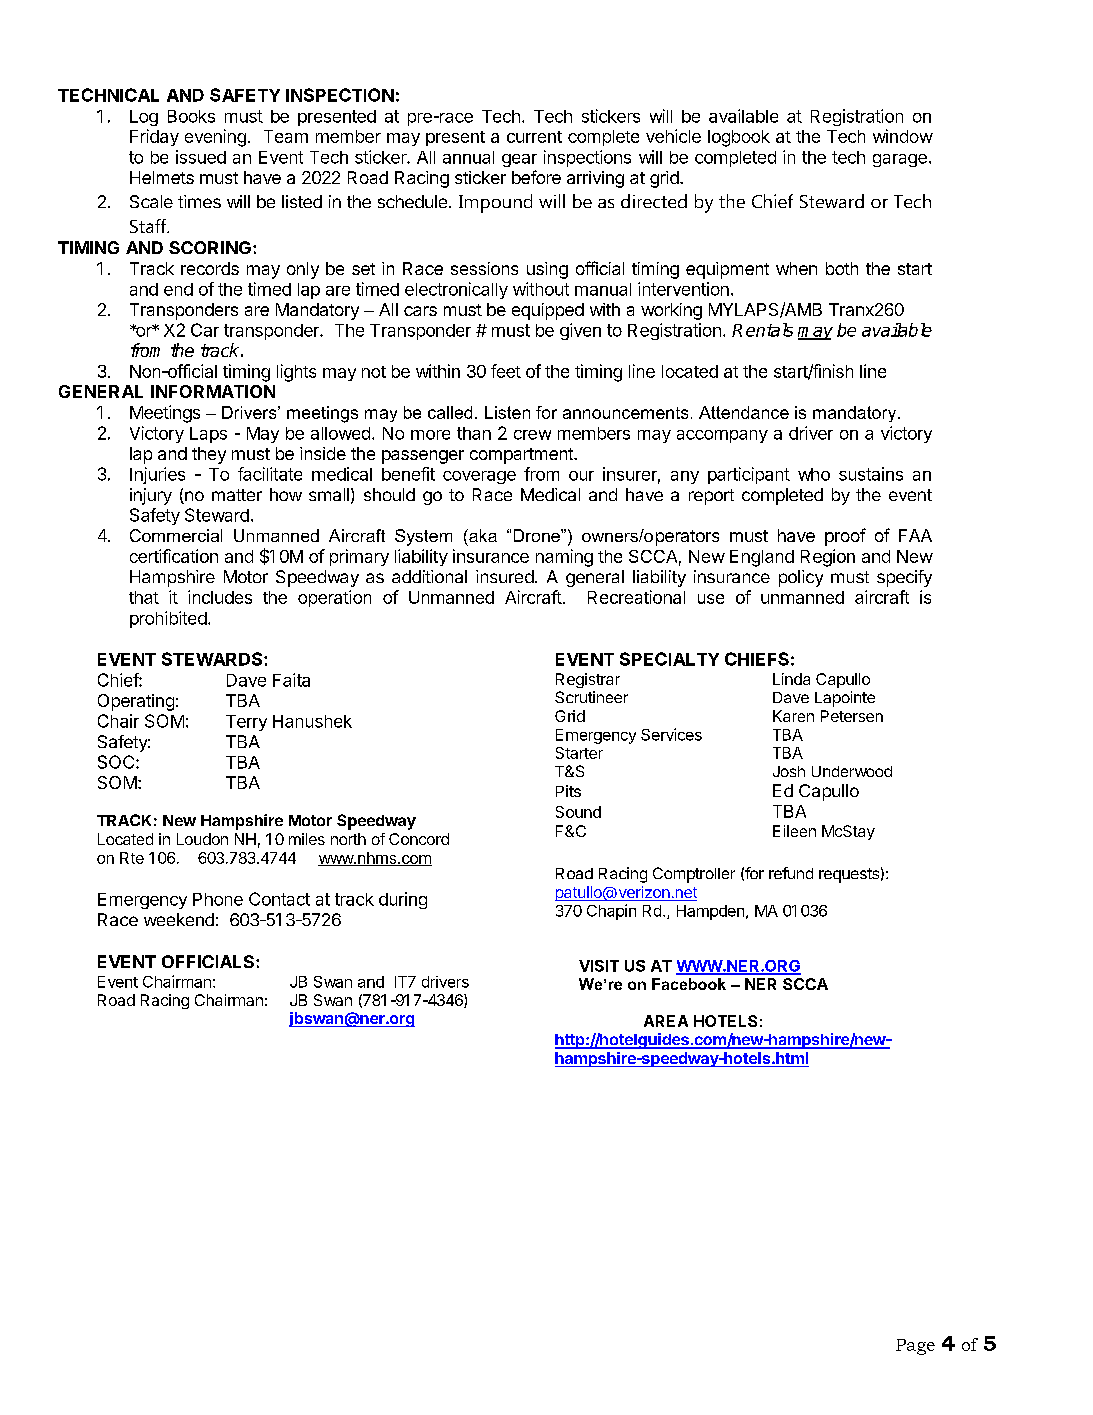 The image size is (1093, 1415). Describe the element at coordinates (915, 1347) in the screenshot. I see `Page` at that location.
